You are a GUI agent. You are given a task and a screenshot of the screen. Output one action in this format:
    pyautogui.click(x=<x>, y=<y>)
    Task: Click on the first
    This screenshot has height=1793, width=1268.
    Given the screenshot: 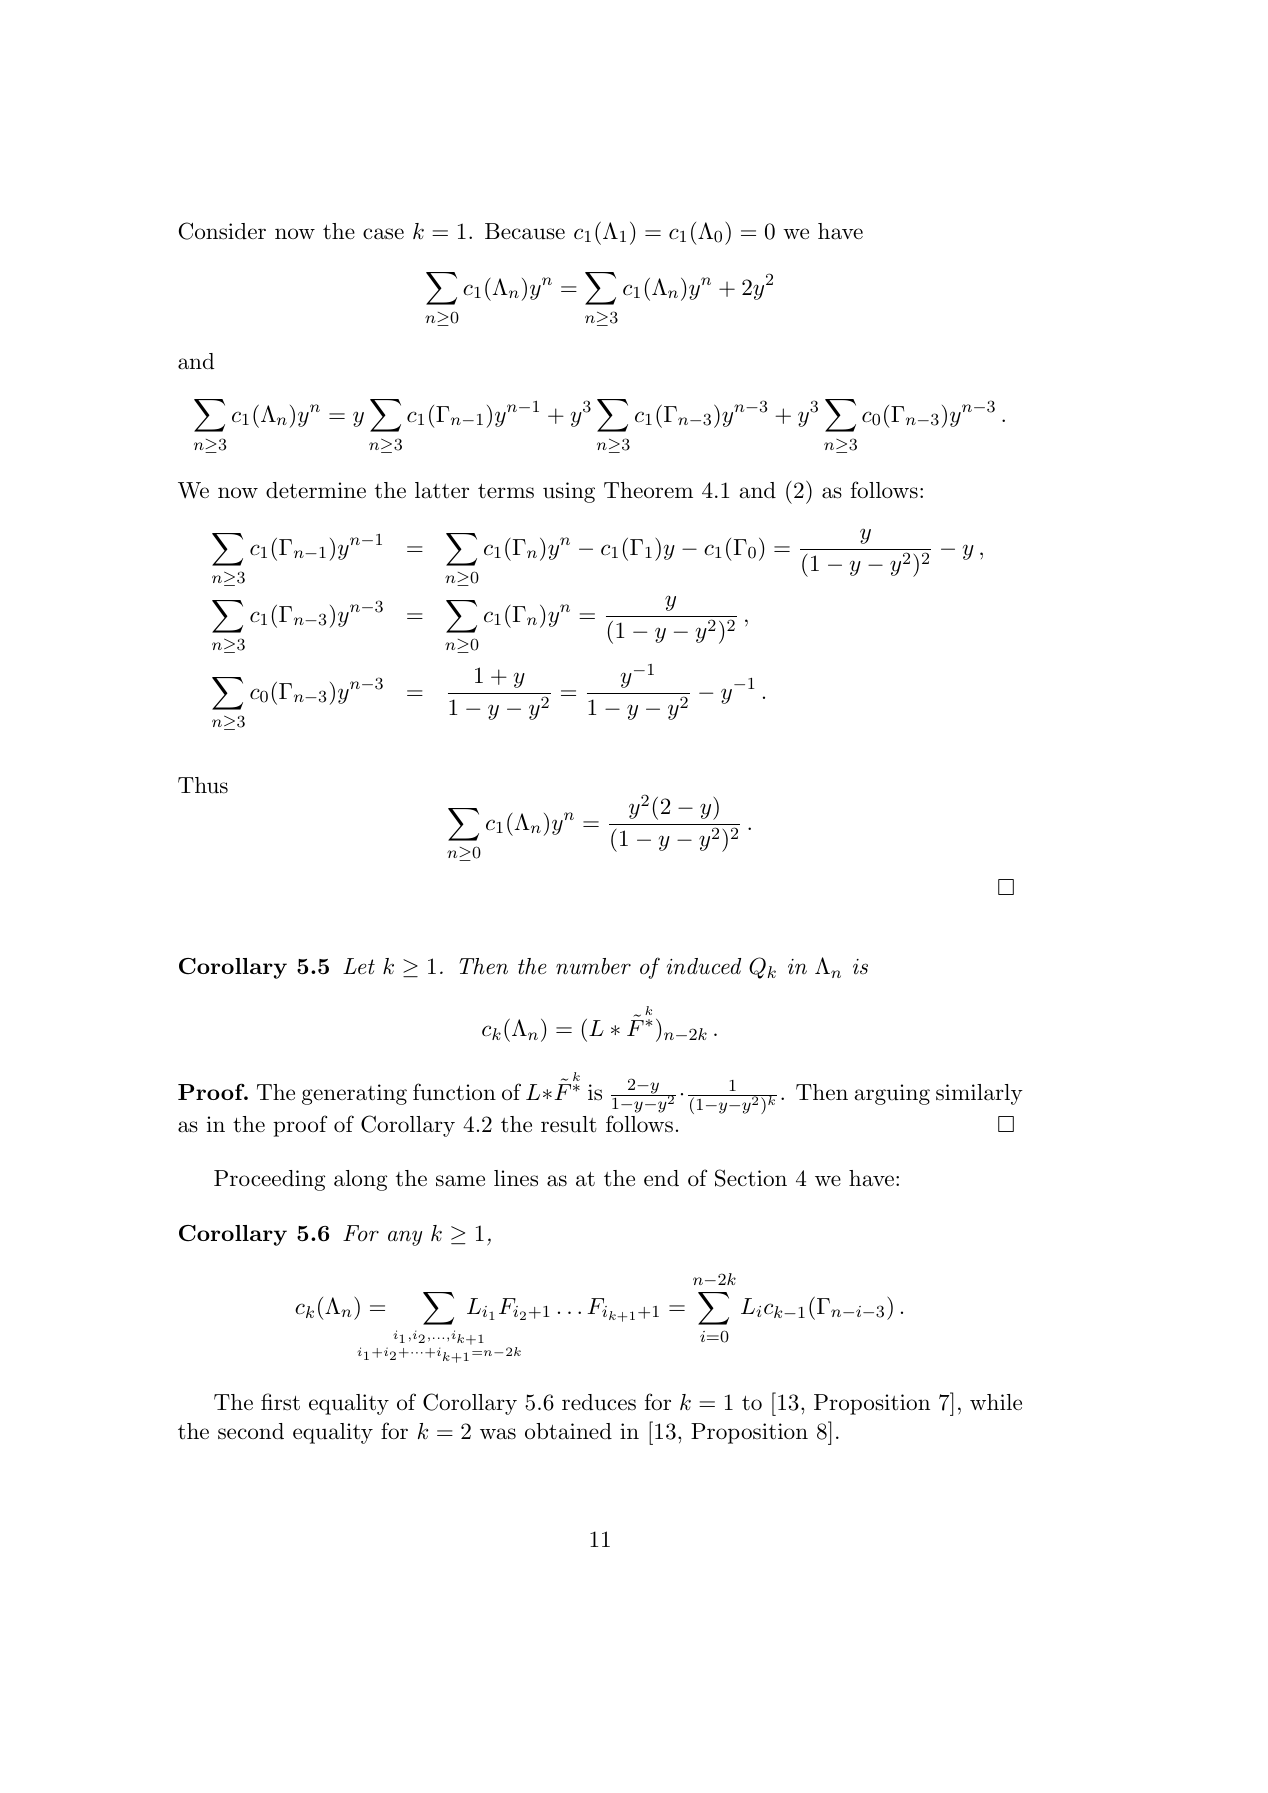 What is the action you would take?
    pyautogui.click(x=280, y=1402)
